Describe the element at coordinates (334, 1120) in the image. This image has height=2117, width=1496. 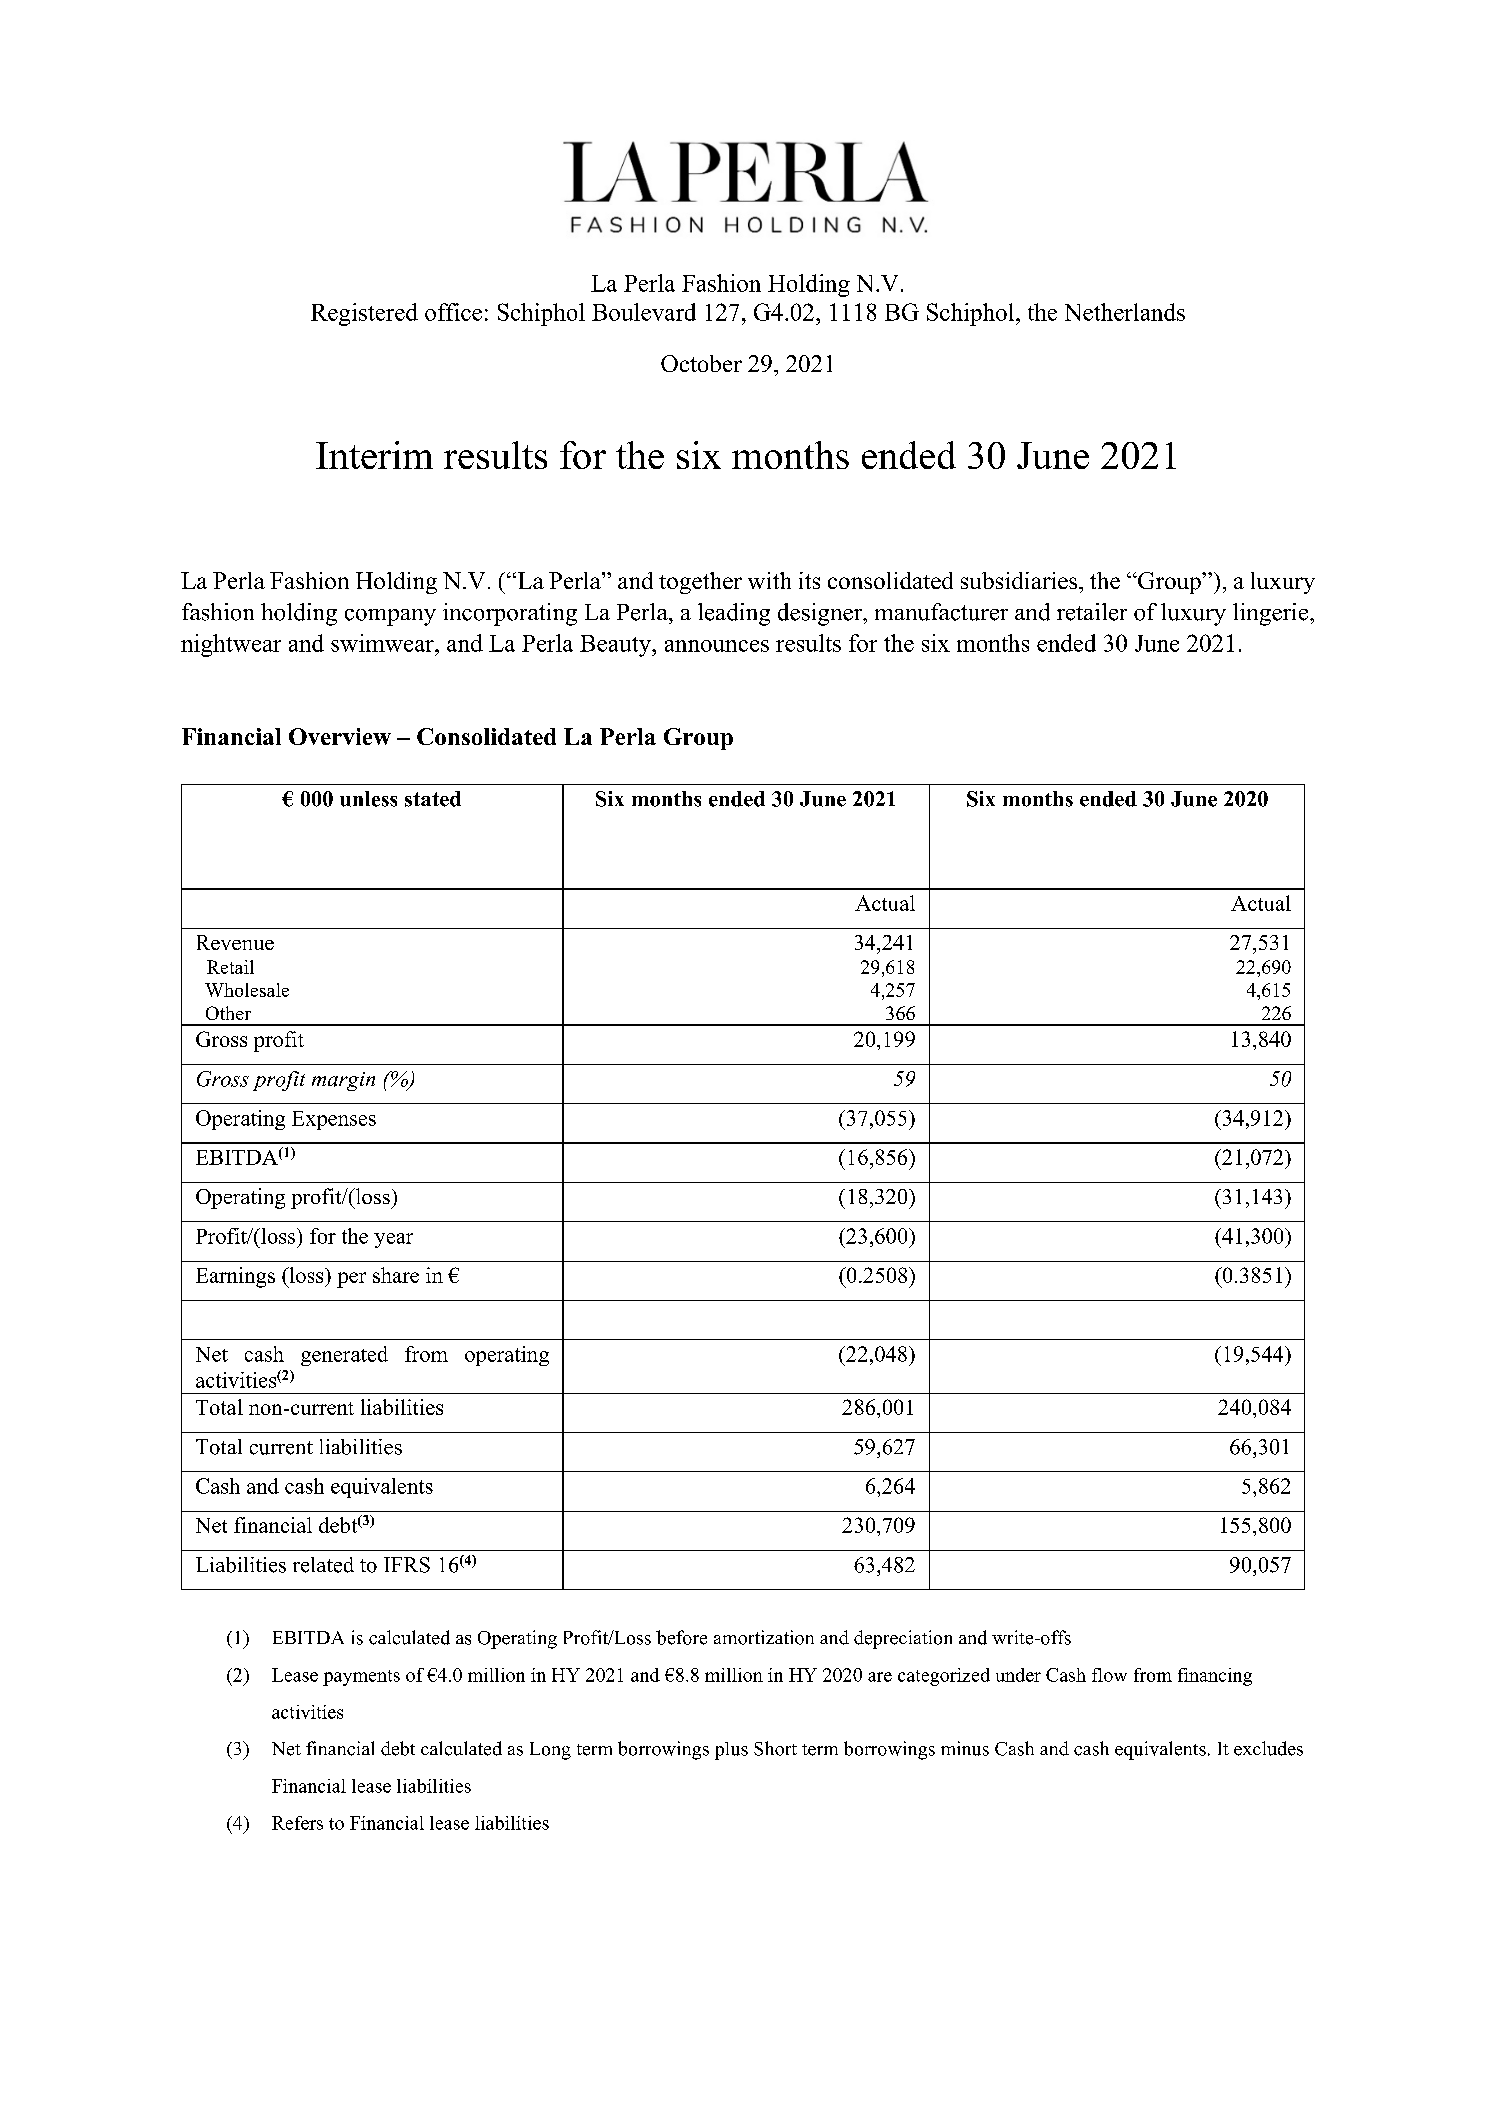
I see `Expenses` at that location.
